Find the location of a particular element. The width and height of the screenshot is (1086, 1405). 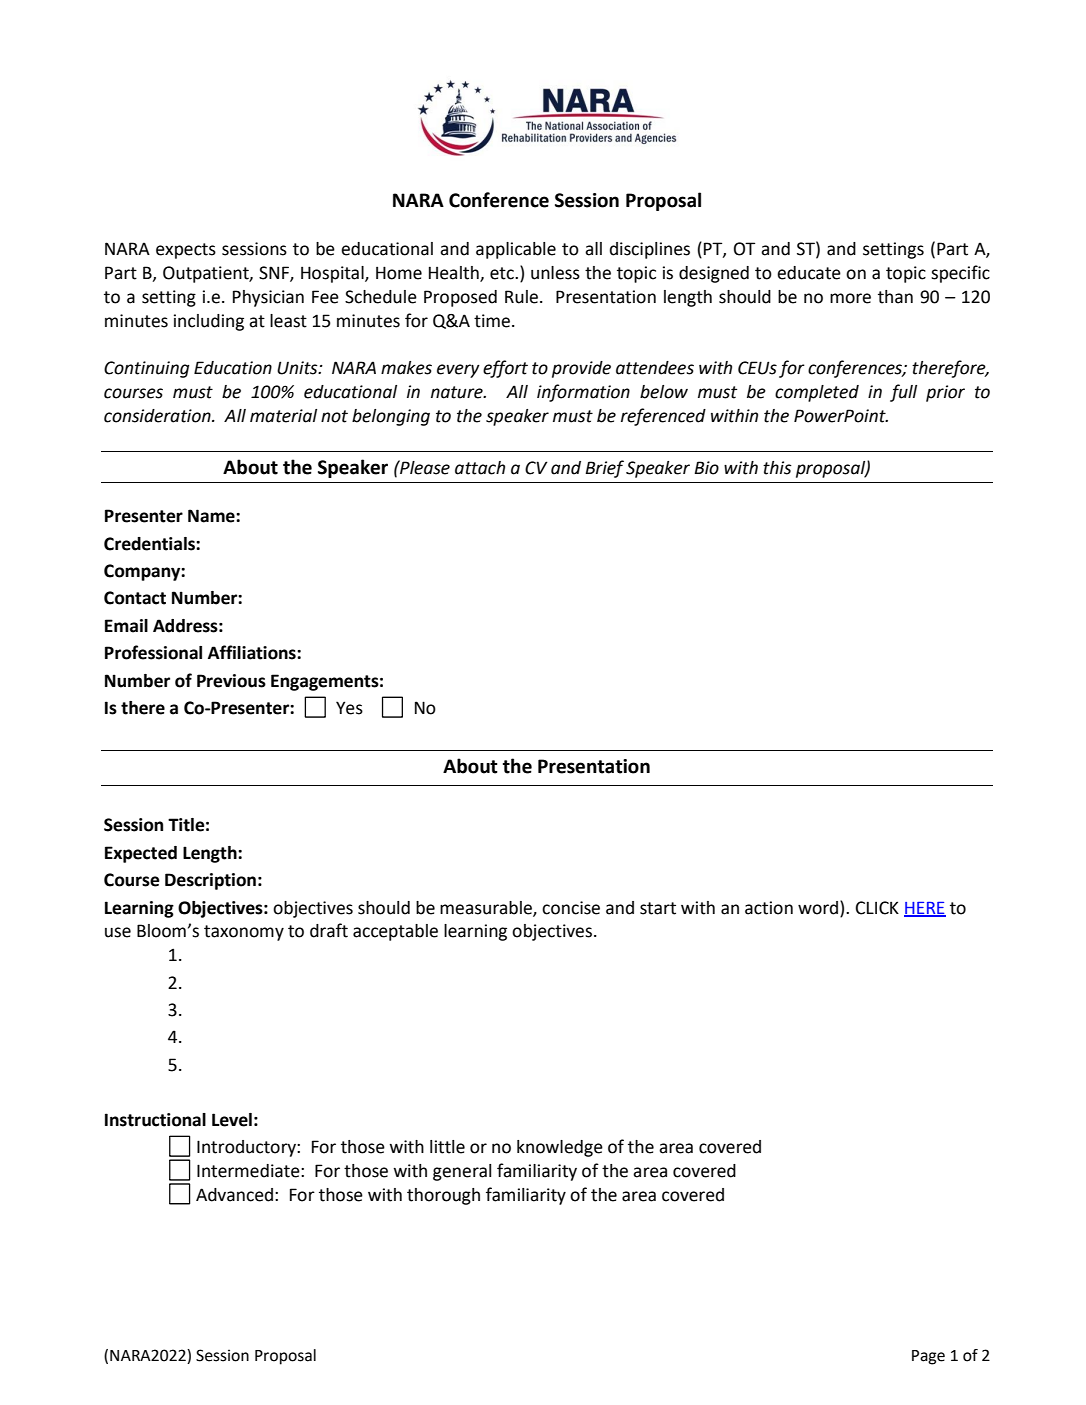

concise is located at coordinates (571, 908).
